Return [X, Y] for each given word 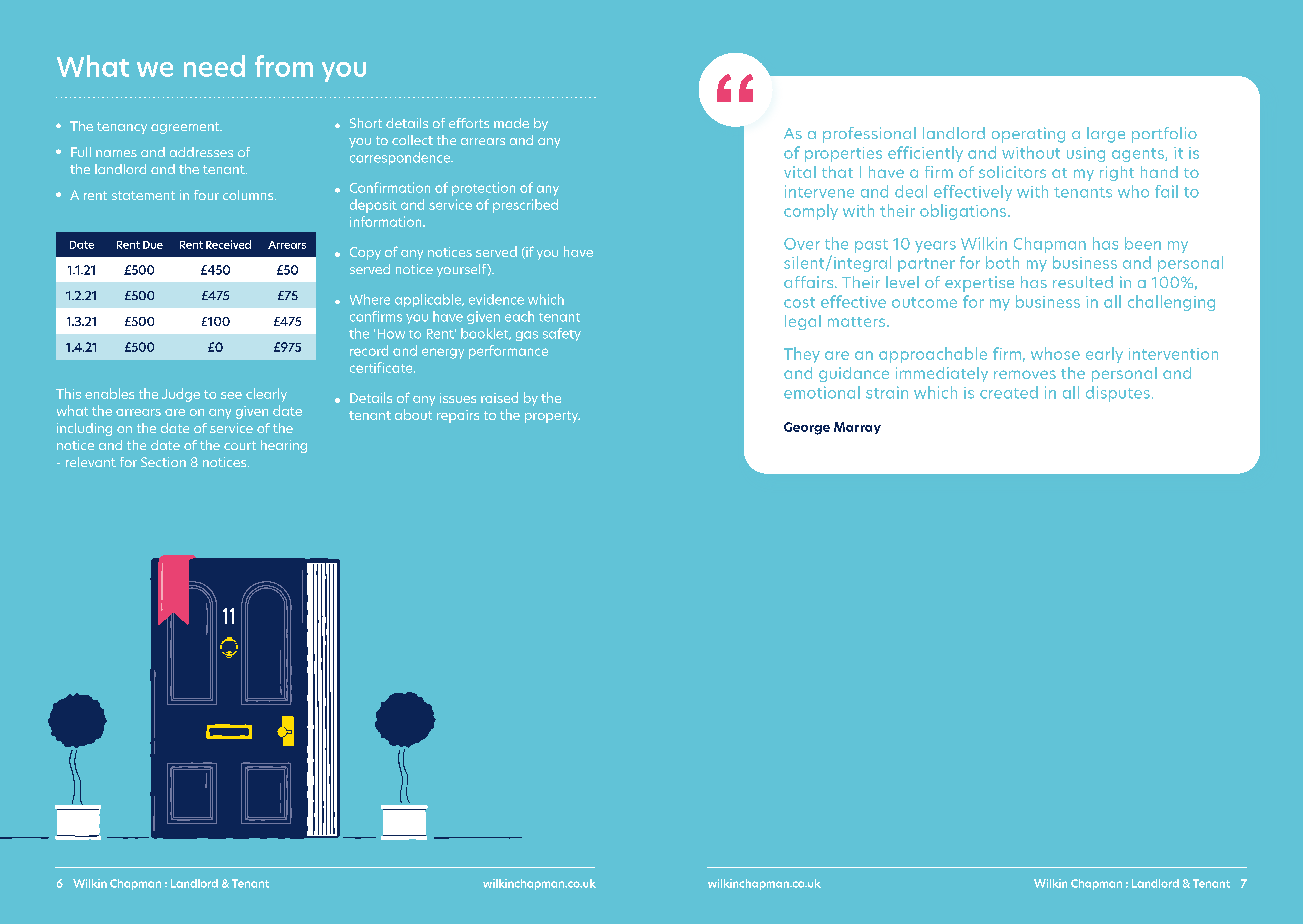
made [511, 123]
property [552, 417]
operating [1028, 135]
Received [228, 244]
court [240, 445]
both [1002, 262]
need [214, 66]
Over [802, 244]
